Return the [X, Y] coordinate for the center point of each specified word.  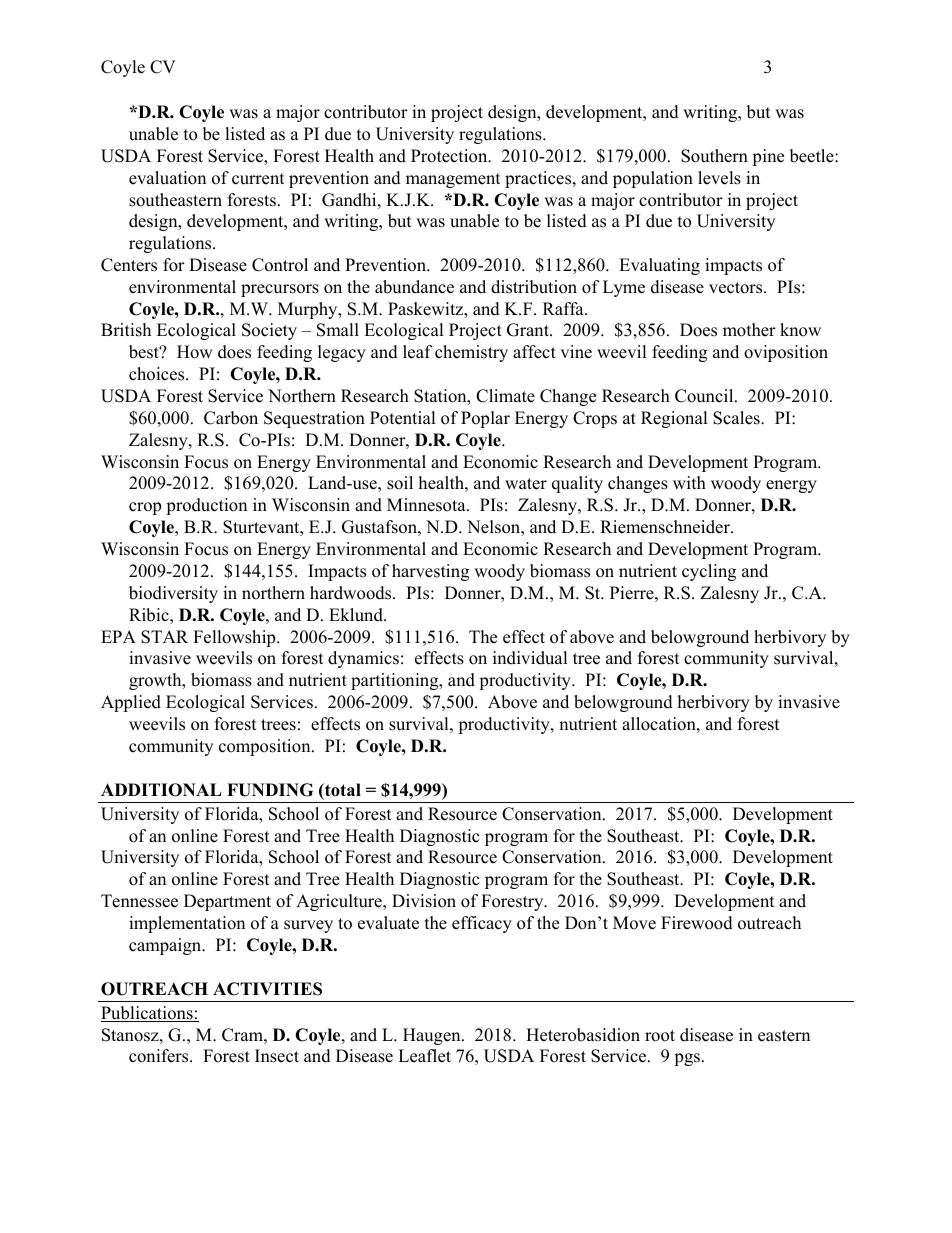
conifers [160, 1056]
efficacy [482, 924]
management [453, 180]
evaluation [167, 178]
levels [719, 178]
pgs [687, 1059]
